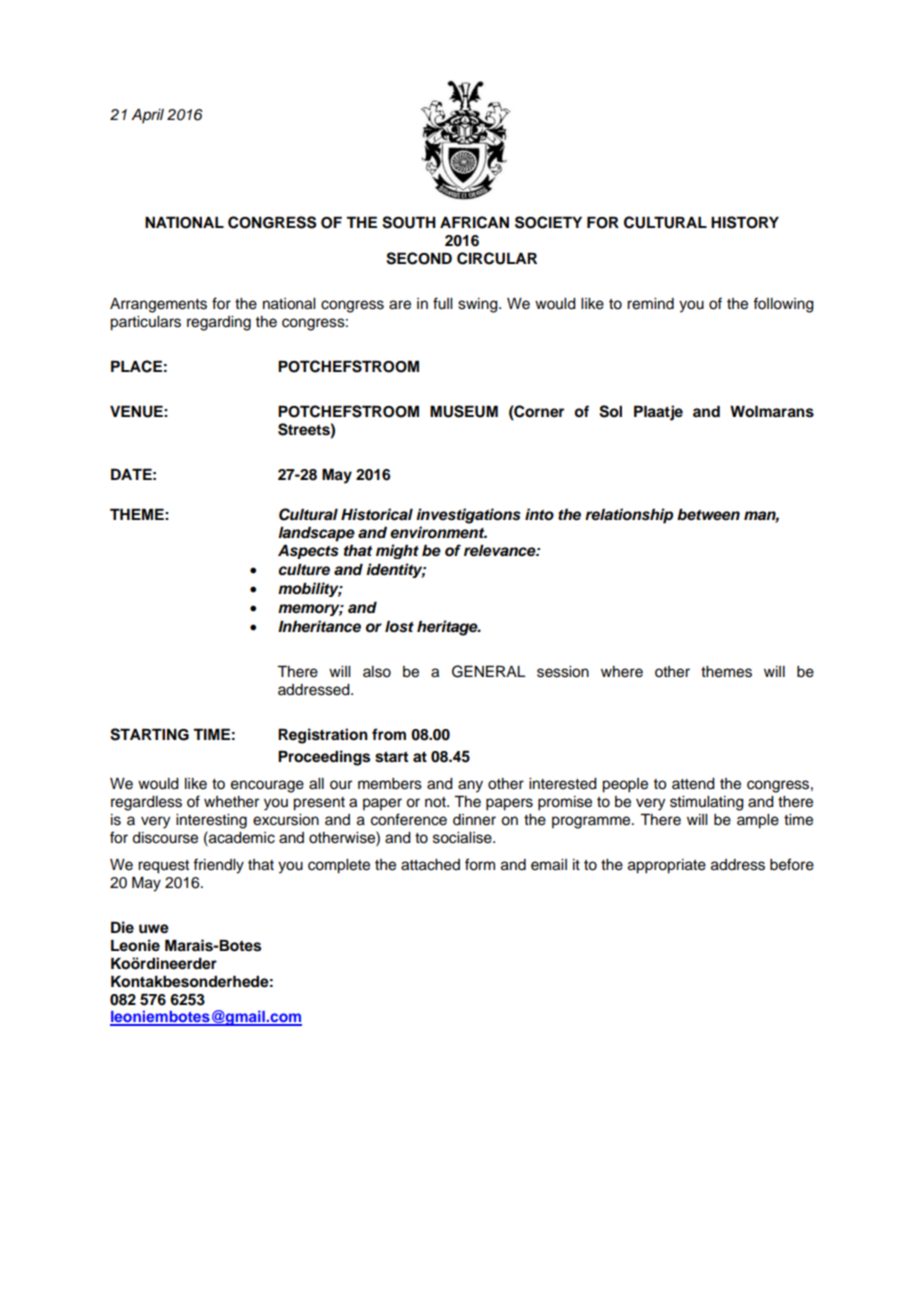 The width and height of the document is (924, 1308). I want to click on HISTORY, so click(745, 222).
